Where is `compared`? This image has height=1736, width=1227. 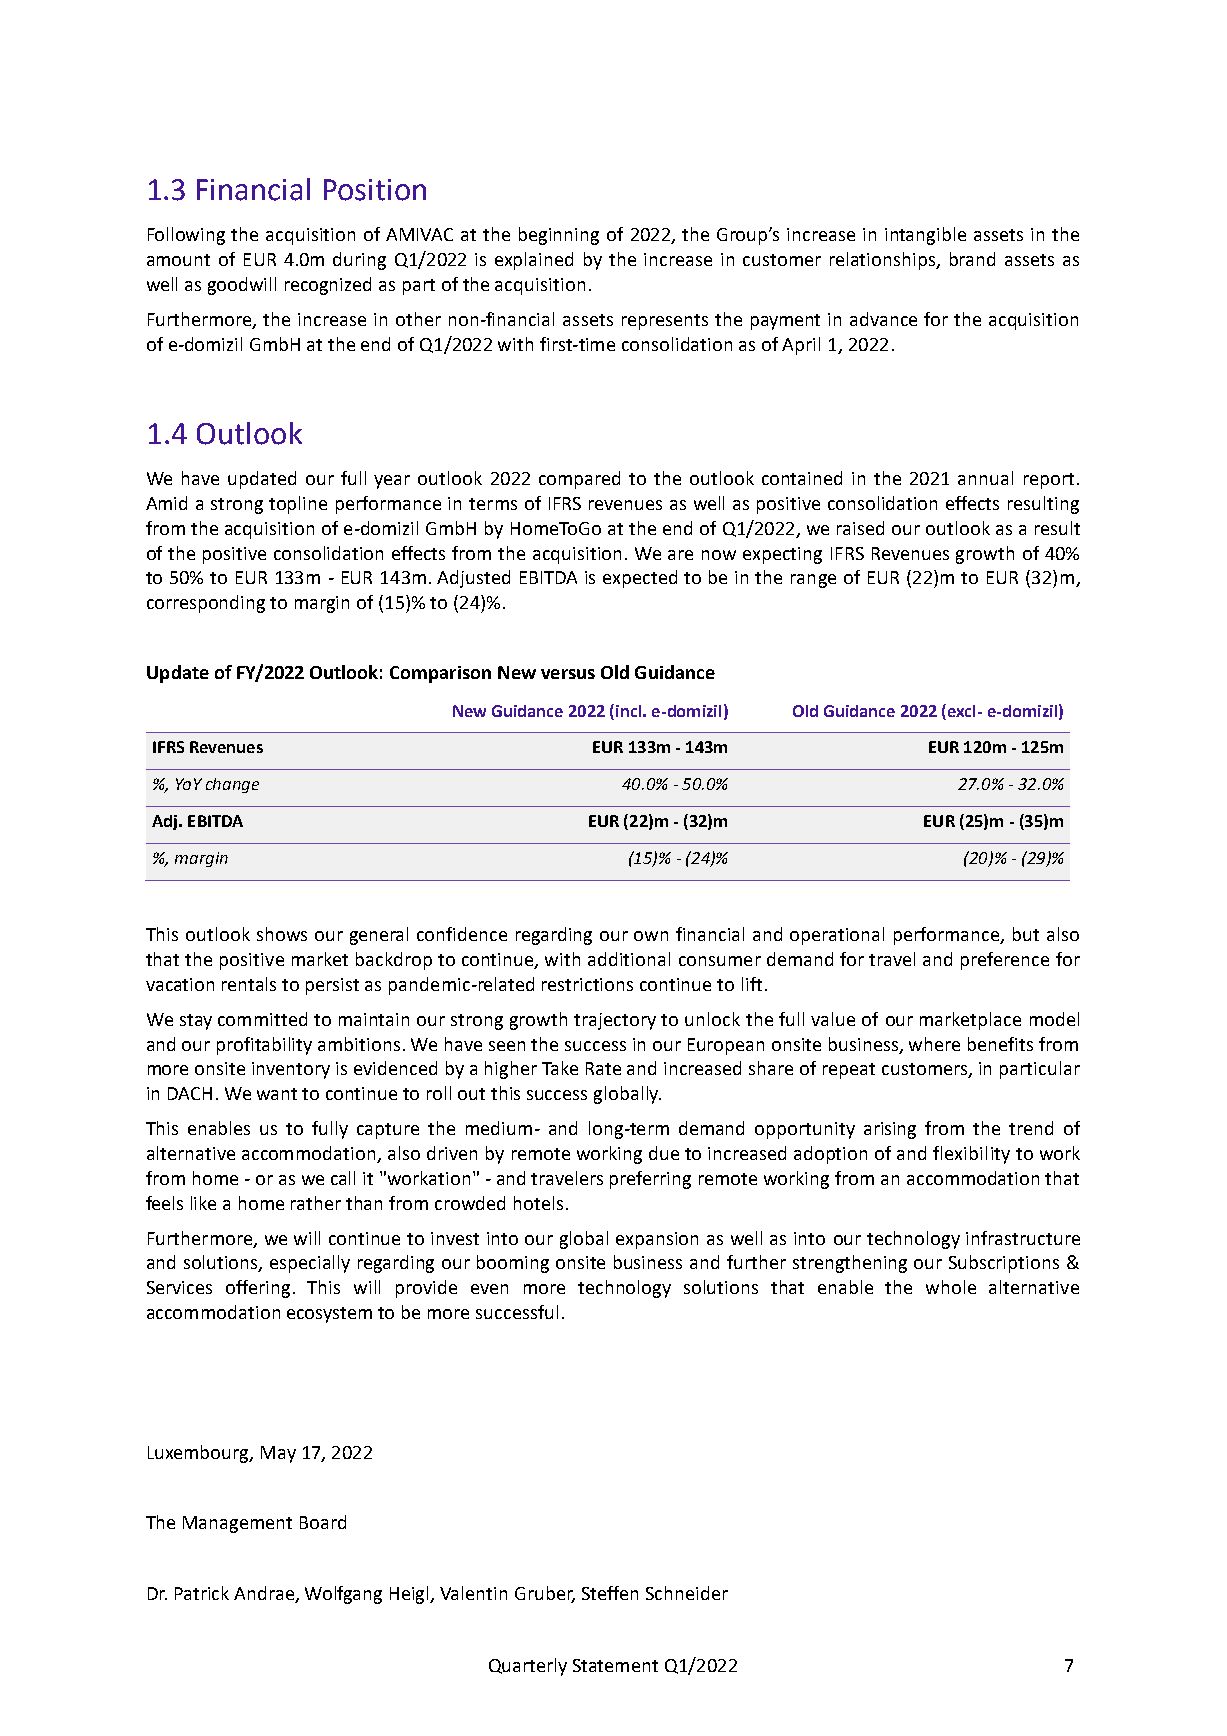 compared is located at coordinates (579, 480).
